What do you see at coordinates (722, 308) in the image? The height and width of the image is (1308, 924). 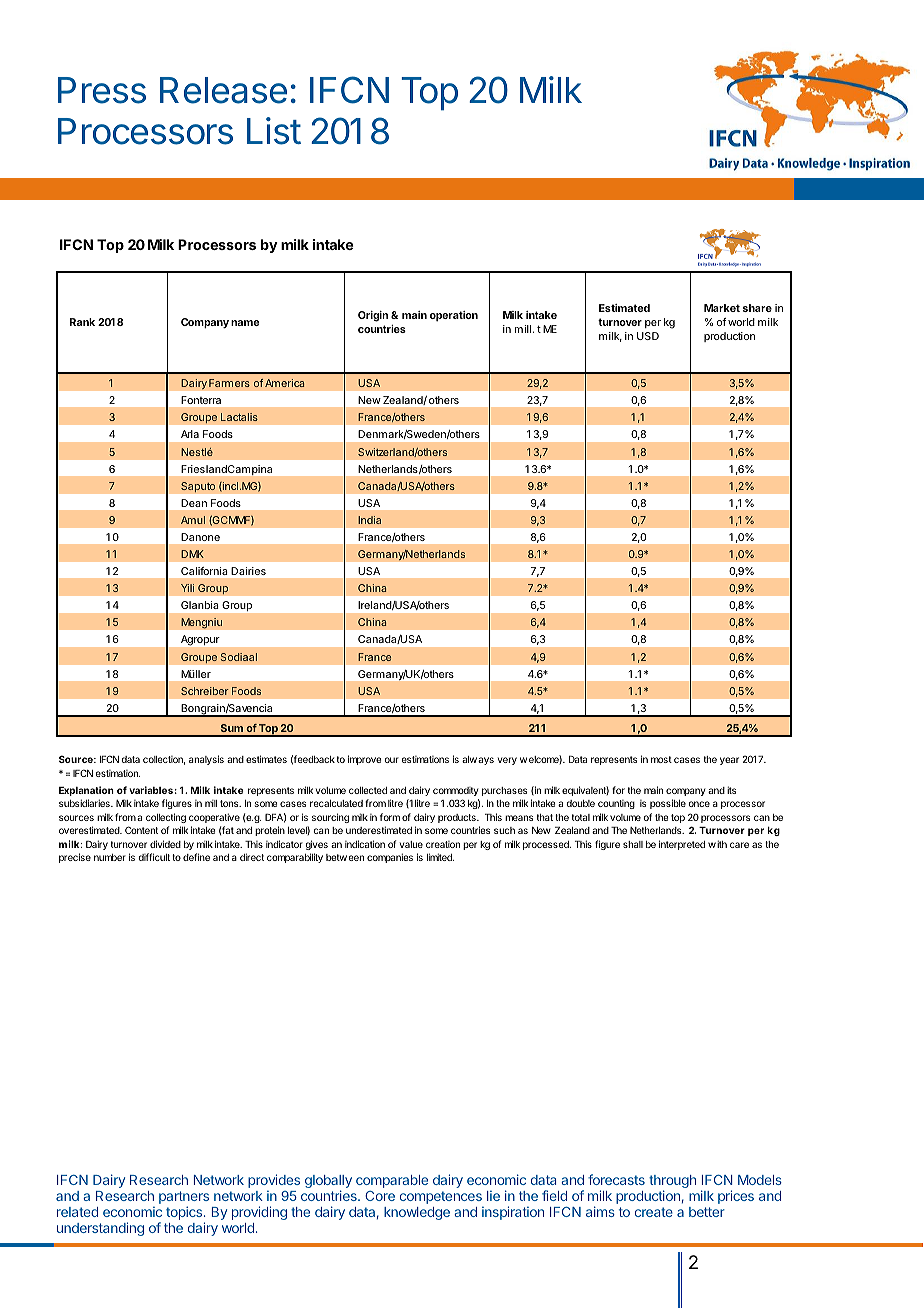 I see `Market` at bounding box center [722, 308].
